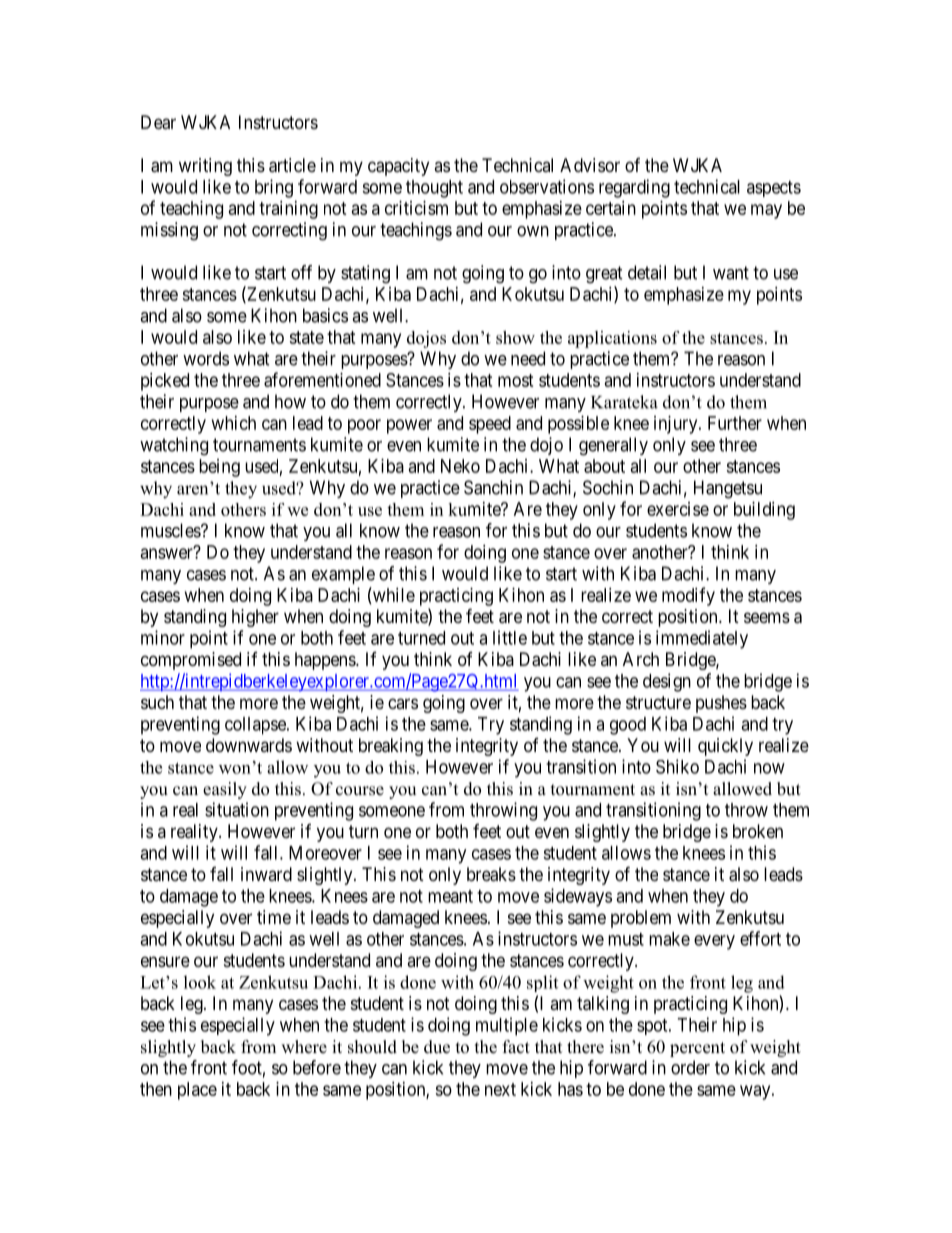  I want to click on modify, so click(688, 596).
